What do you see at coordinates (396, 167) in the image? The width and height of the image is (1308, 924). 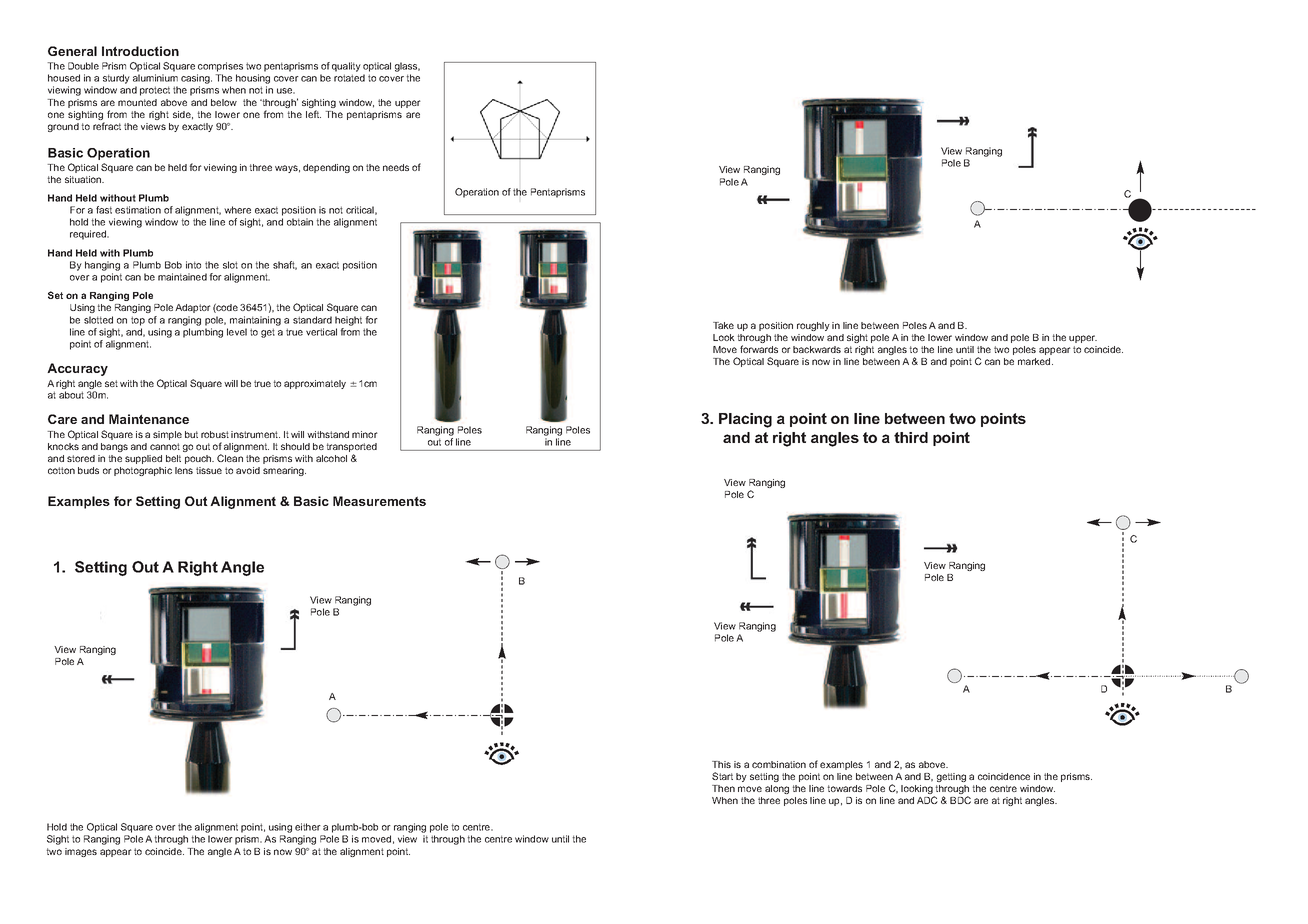 I see `needs` at bounding box center [396, 167].
